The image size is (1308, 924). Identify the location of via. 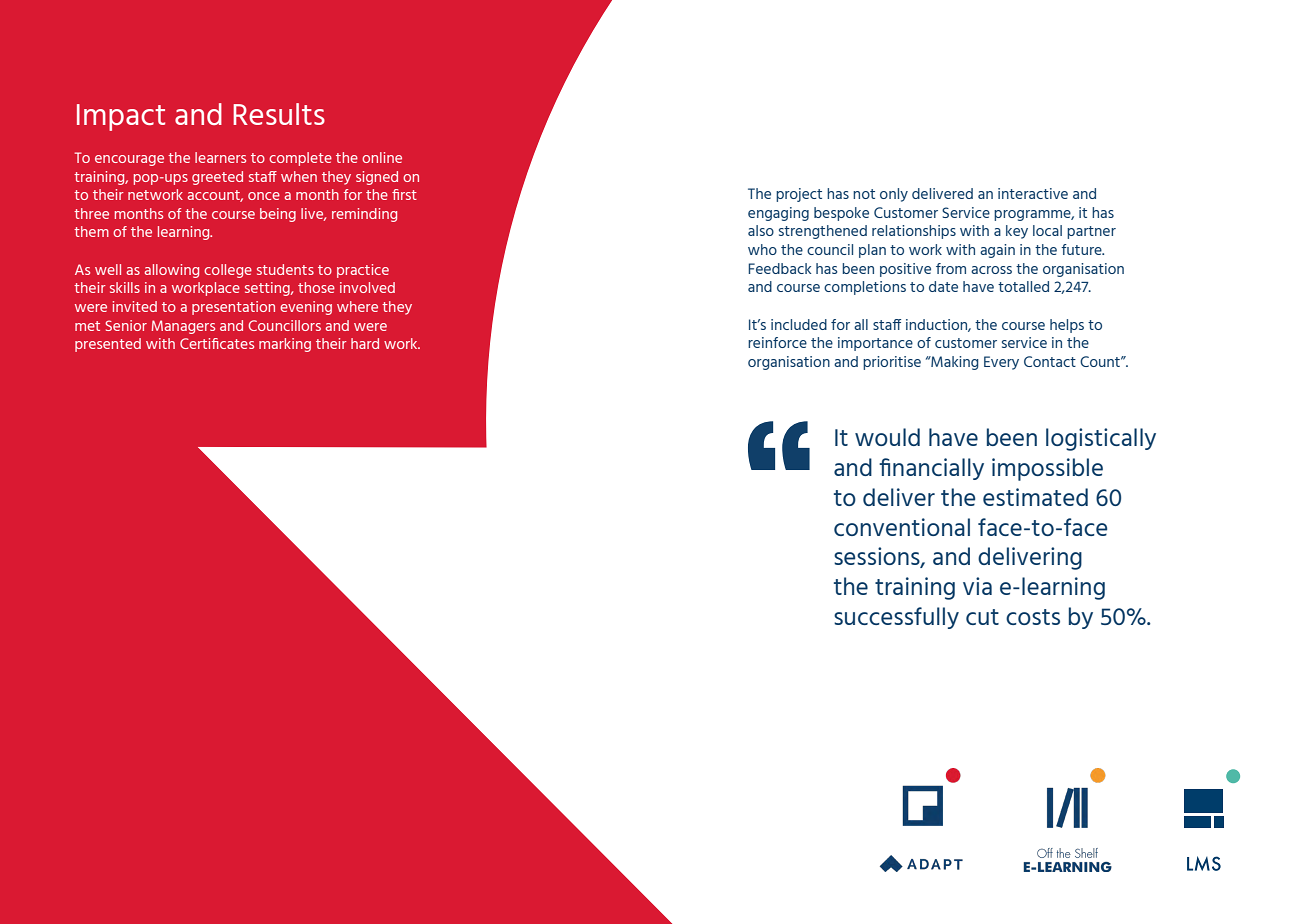
(977, 586).
